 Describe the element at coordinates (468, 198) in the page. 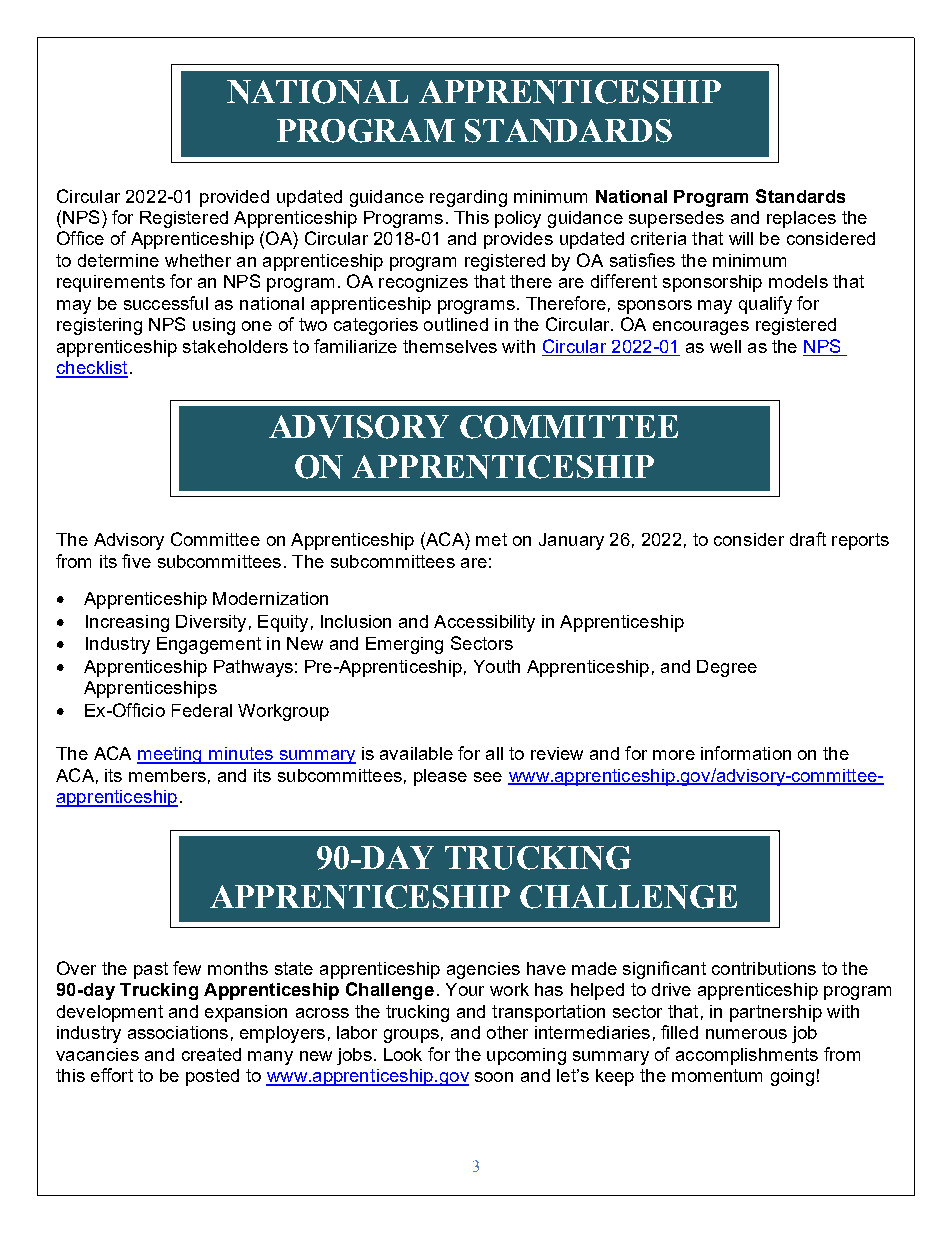

I see `regarding` at that location.
